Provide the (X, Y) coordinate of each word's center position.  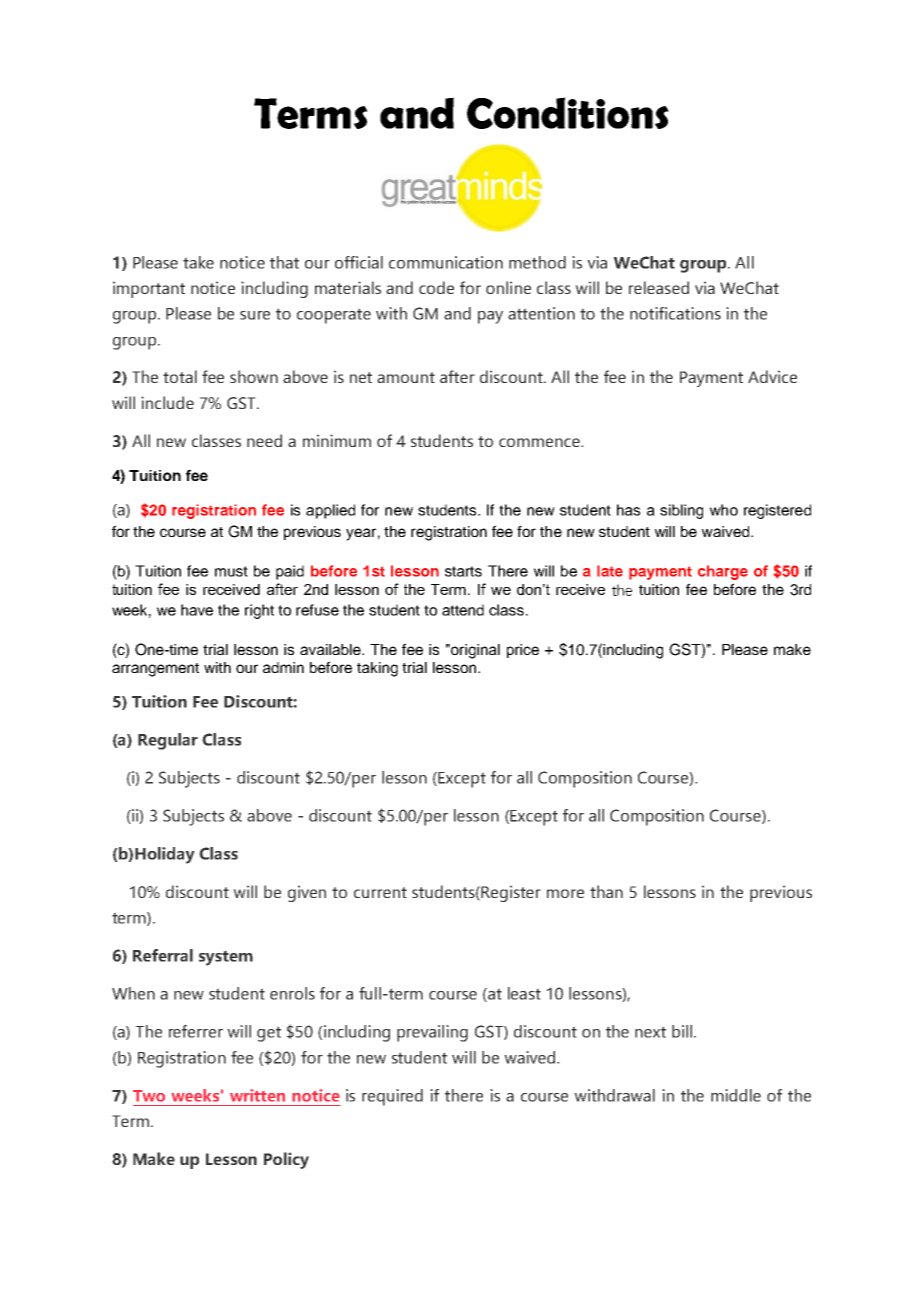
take (198, 262)
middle (736, 1095)
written (257, 1095)
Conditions (568, 113)
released (659, 287)
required (392, 1097)
